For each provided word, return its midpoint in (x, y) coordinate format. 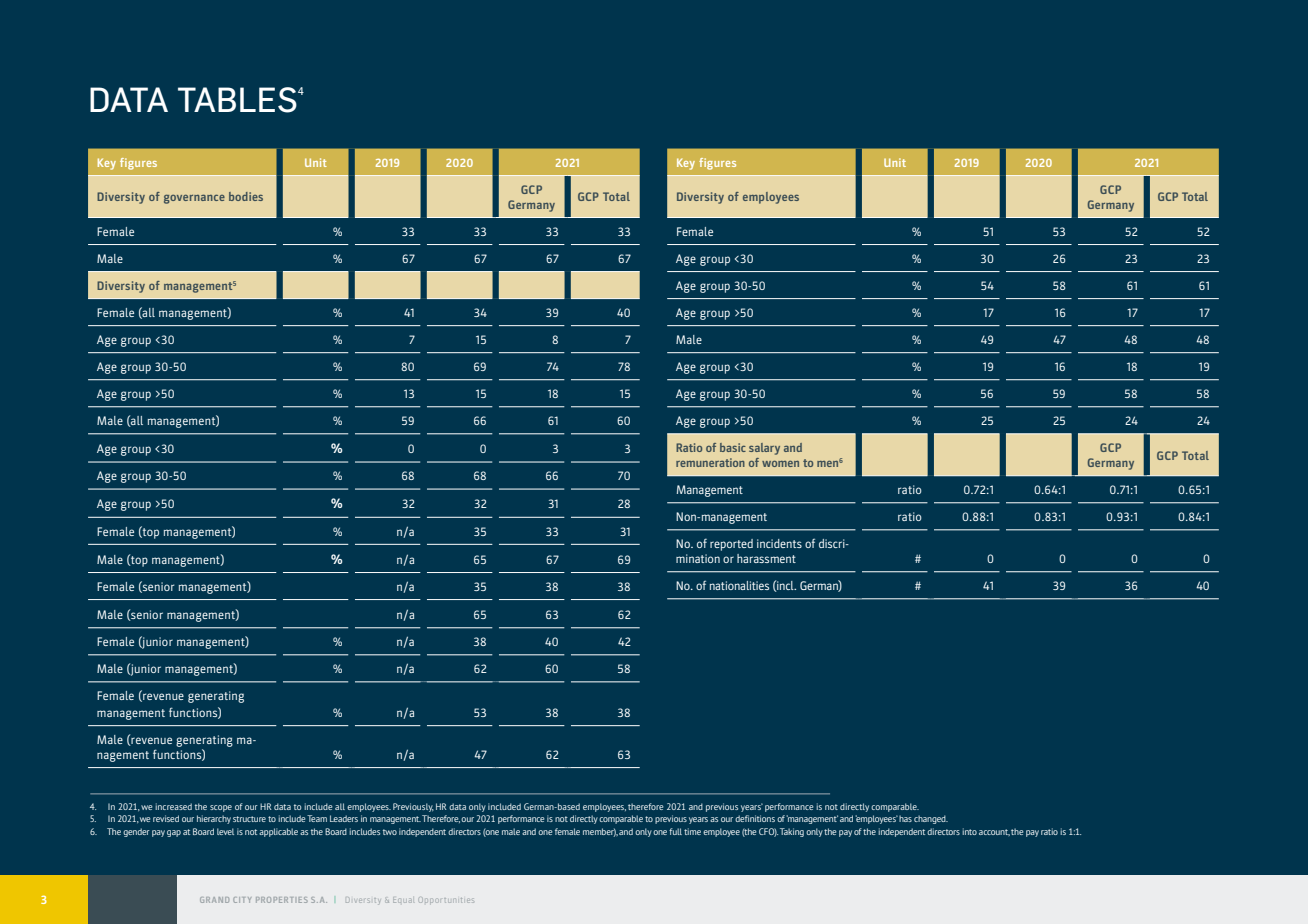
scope (221, 808)
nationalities (739, 585)
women (780, 464)
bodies (246, 196)
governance (194, 199)
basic (733, 447)
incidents (779, 543)
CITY (242, 900)
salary (764, 449)
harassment (766, 558)
